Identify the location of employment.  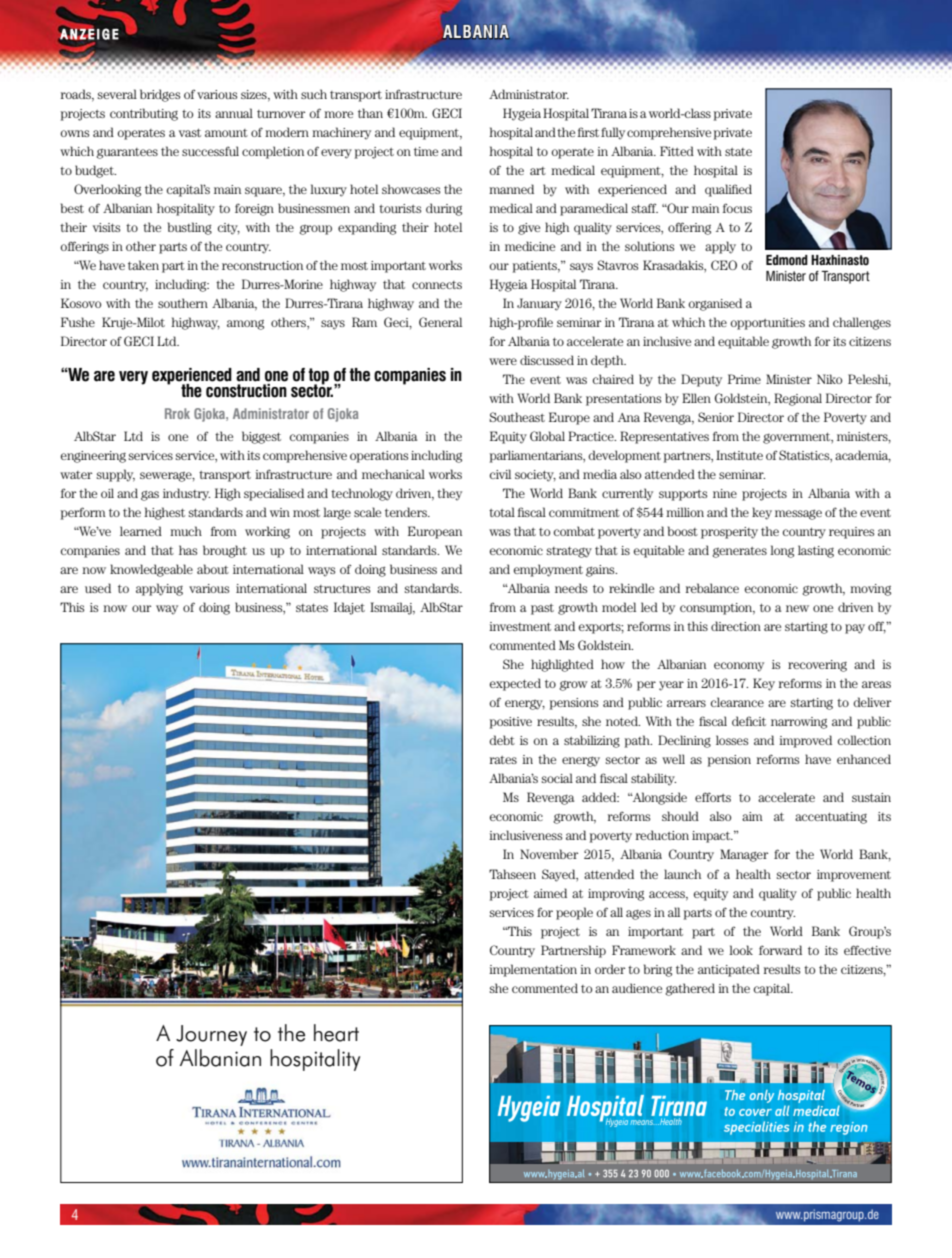
(548, 570).
